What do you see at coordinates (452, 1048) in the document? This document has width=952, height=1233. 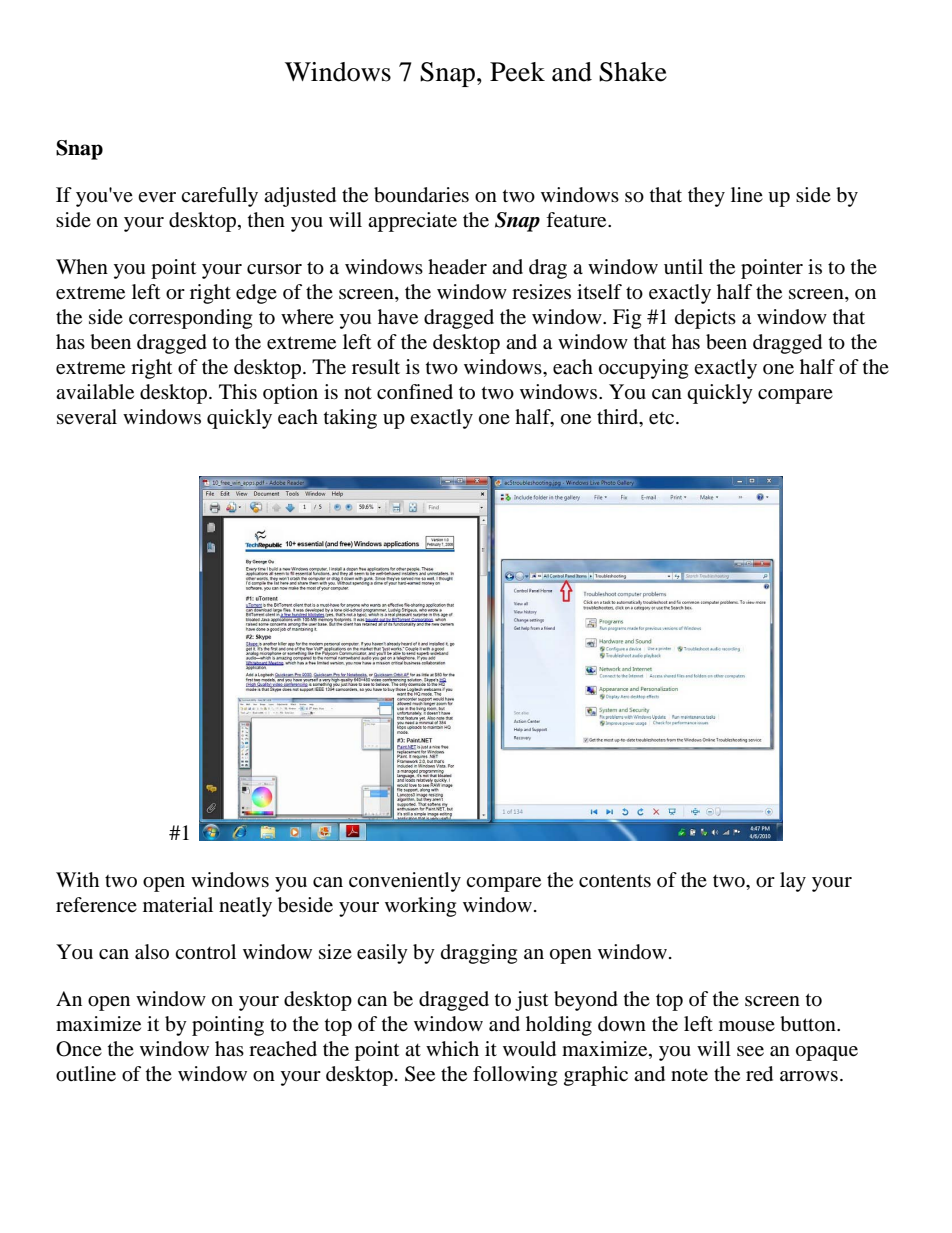 I see `which` at bounding box center [452, 1048].
